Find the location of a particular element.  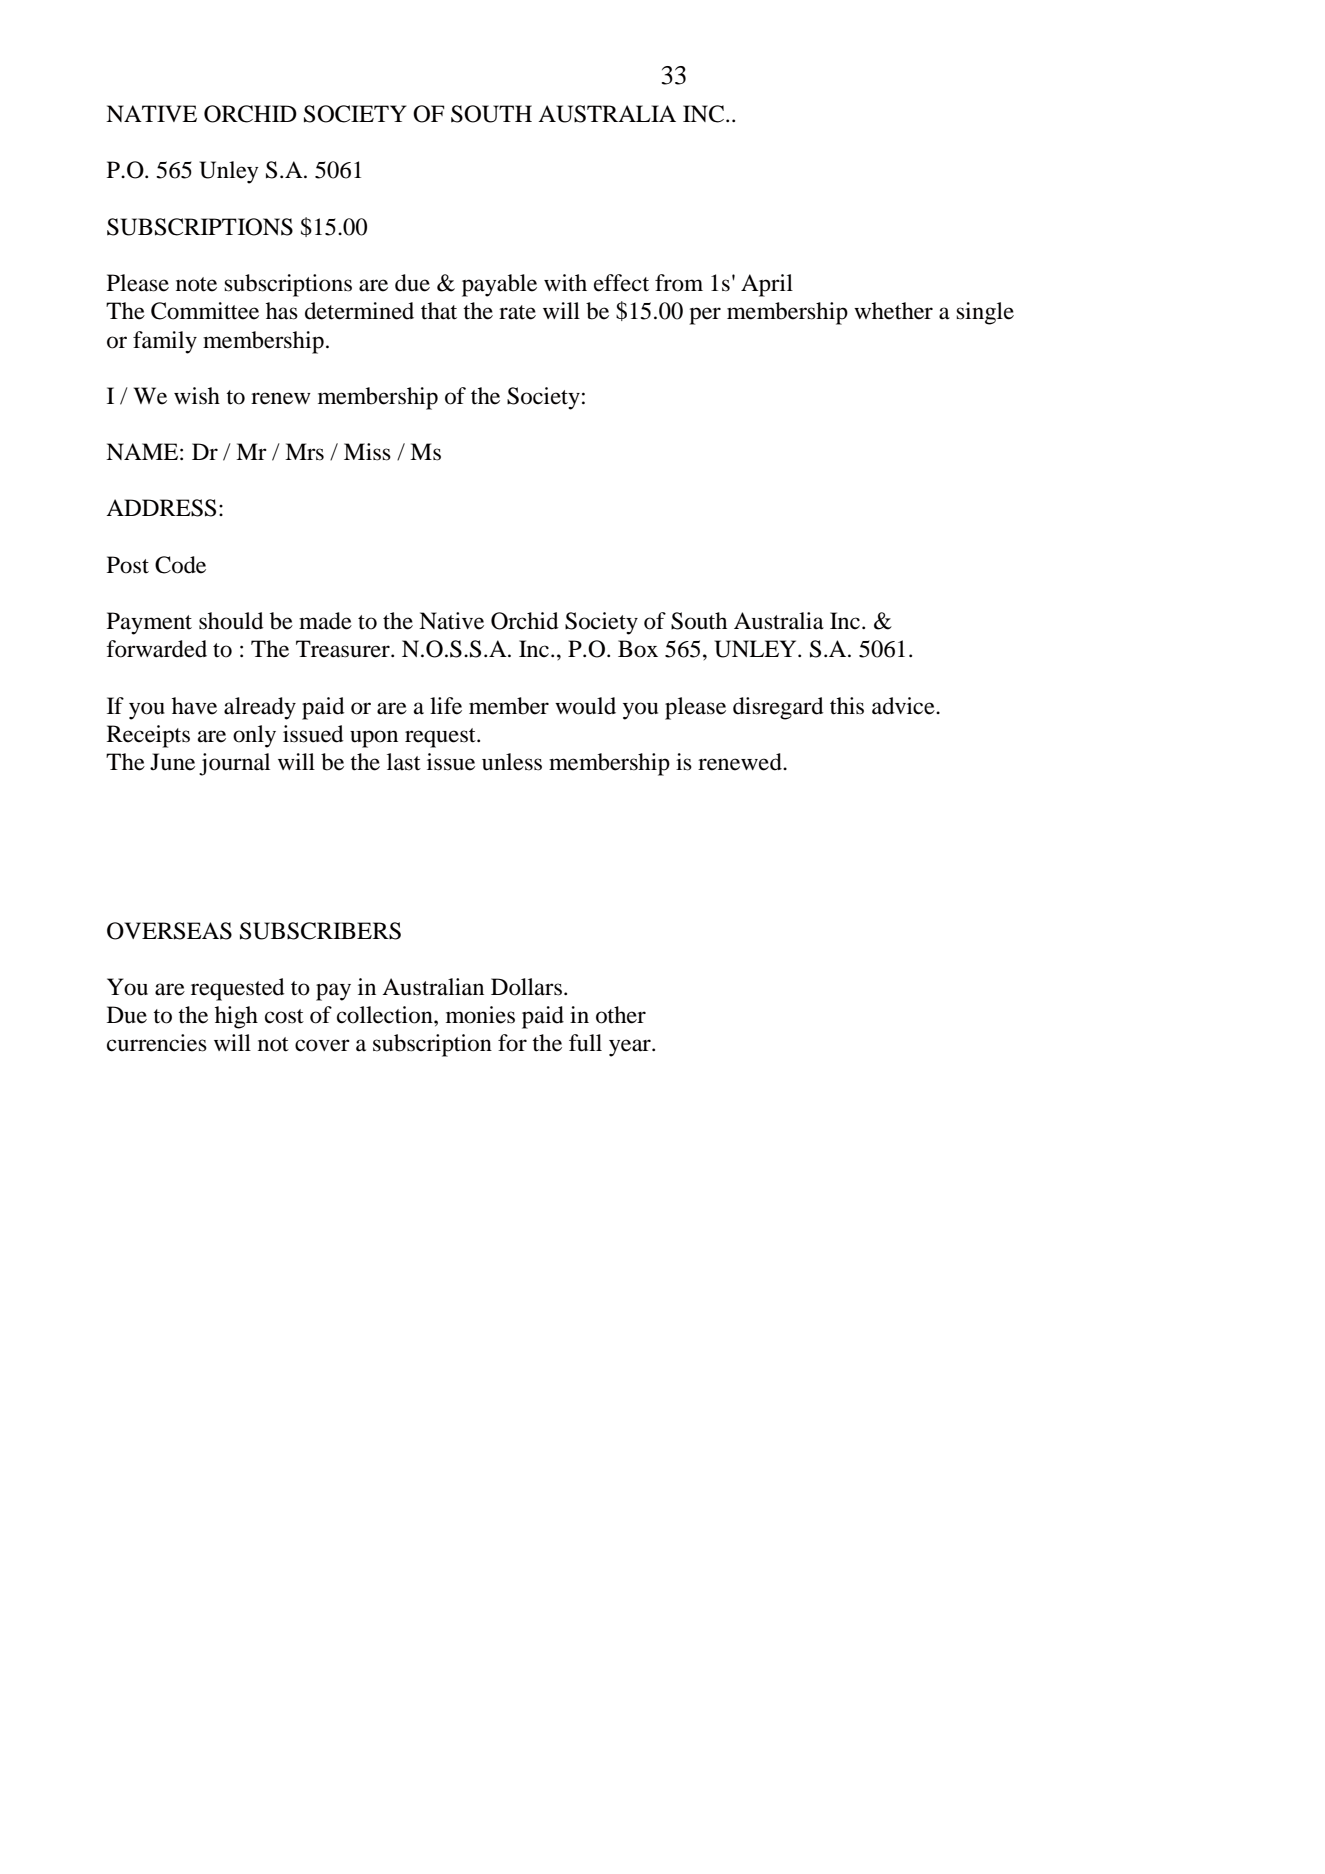

only is located at coordinates (254, 736).
